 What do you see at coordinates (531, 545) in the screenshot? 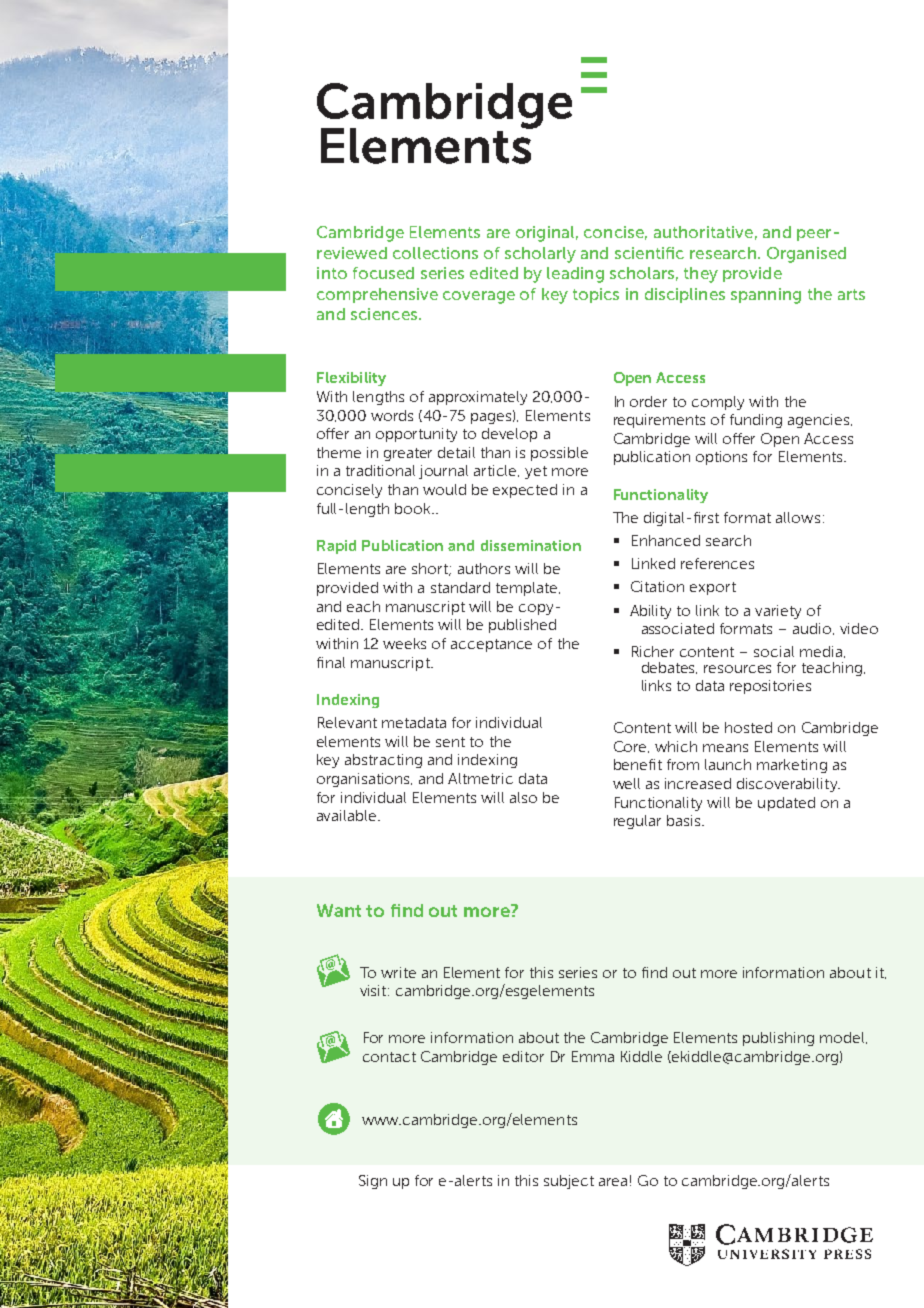
I see `dissemination` at bounding box center [531, 545].
